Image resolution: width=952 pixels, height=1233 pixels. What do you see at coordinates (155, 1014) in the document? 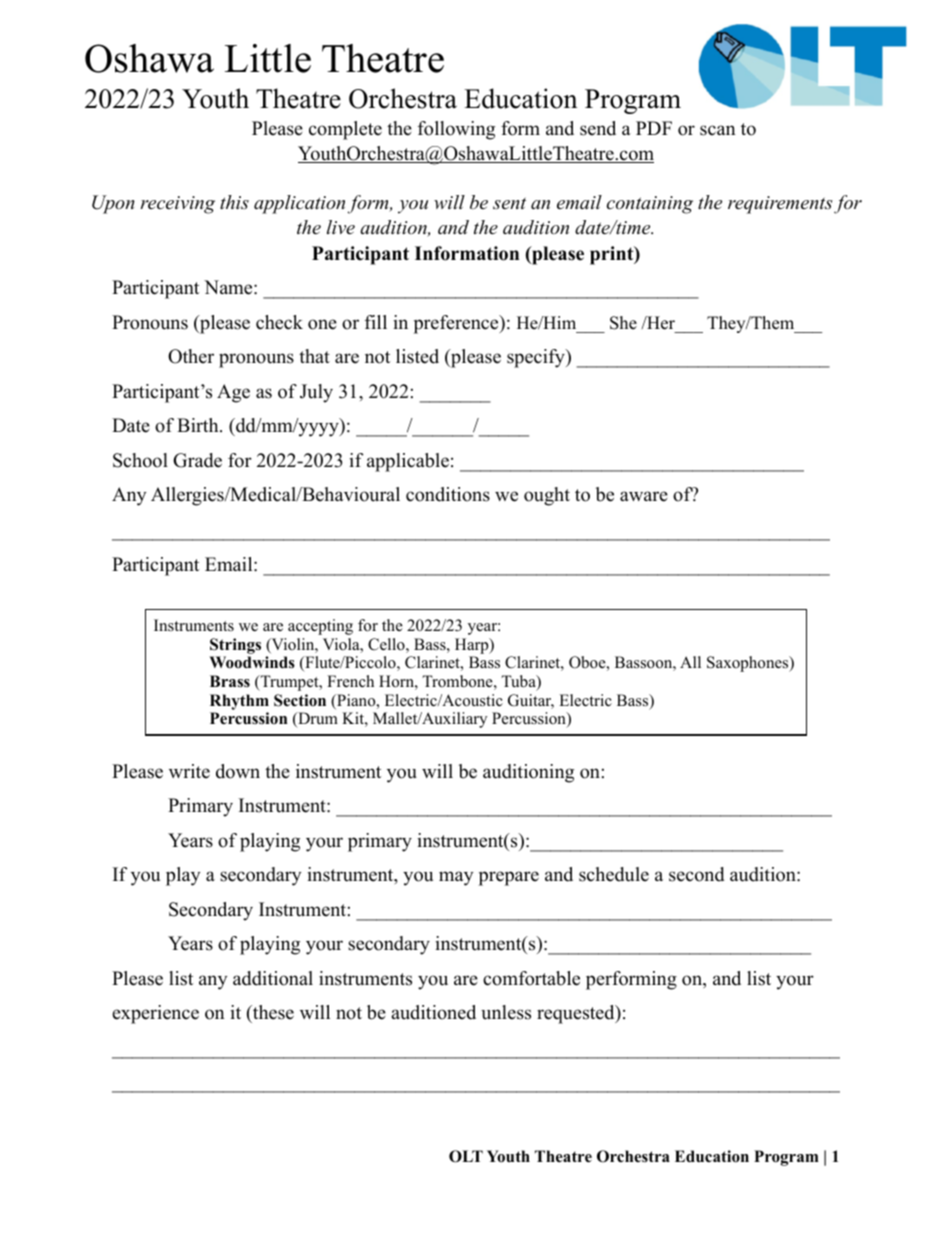
I see `experience` at bounding box center [155, 1014].
